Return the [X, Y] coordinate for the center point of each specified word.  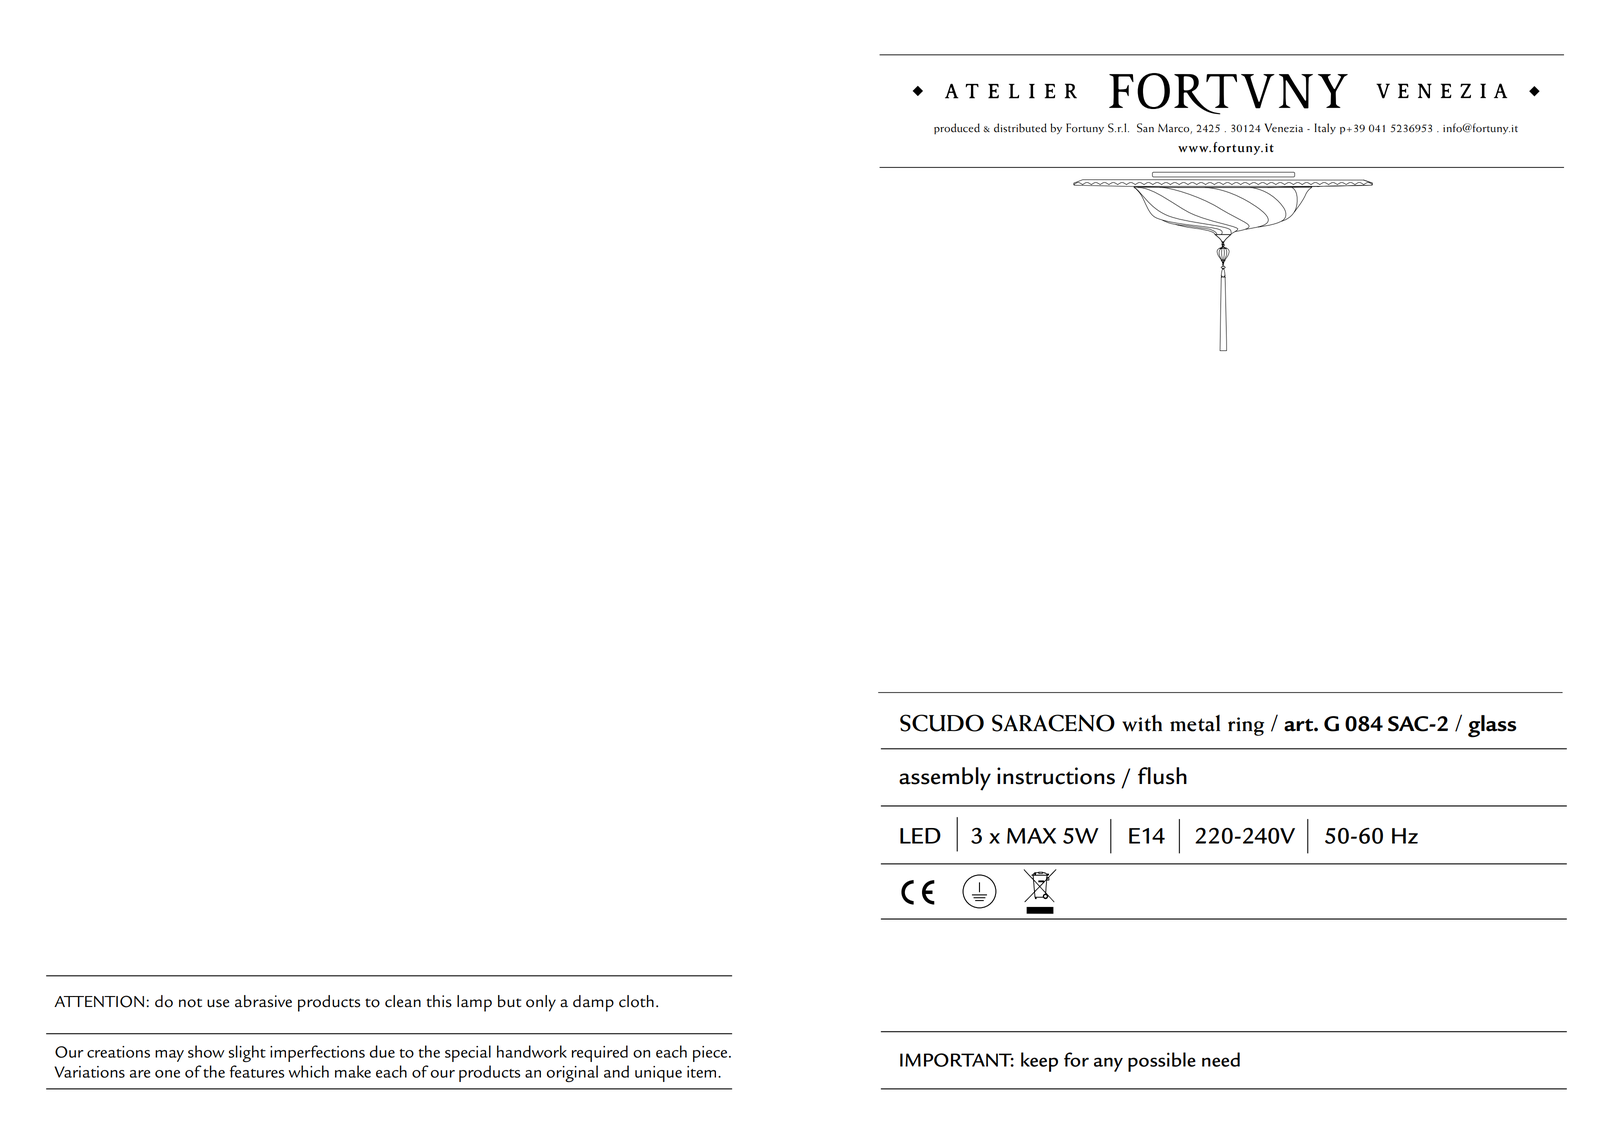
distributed [1020, 128]
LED [920, 836]
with [1142, 723]
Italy [1325, 128]
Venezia [1284, 128]
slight [247, 1053]
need [1221, 1059]
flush [1162, 776]
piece [711, 1054]
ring [1246, 726]
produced [957, 128]
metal [1195, 723]
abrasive [263, 1001]
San [1145, 128]
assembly [945, 779]
